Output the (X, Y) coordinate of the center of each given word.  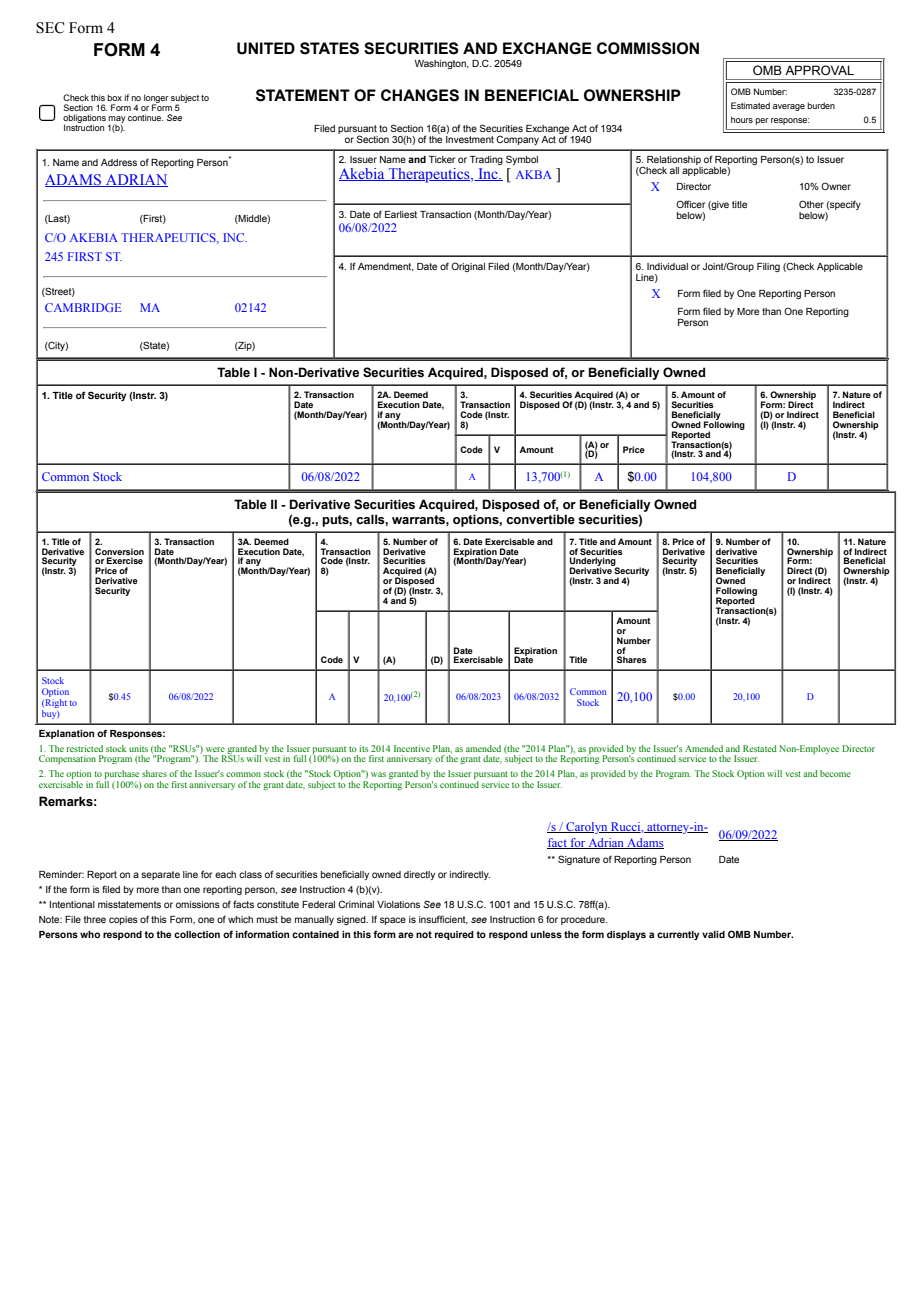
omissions (198, 904)
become (835, 773)
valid (713, 934)
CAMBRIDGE (83, 307)
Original (468, 267)
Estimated (750, 105)
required (454, 935)
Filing (768, 267)
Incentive (412, 748)
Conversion (119, 551)
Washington (441, 64)
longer (156, 99)
